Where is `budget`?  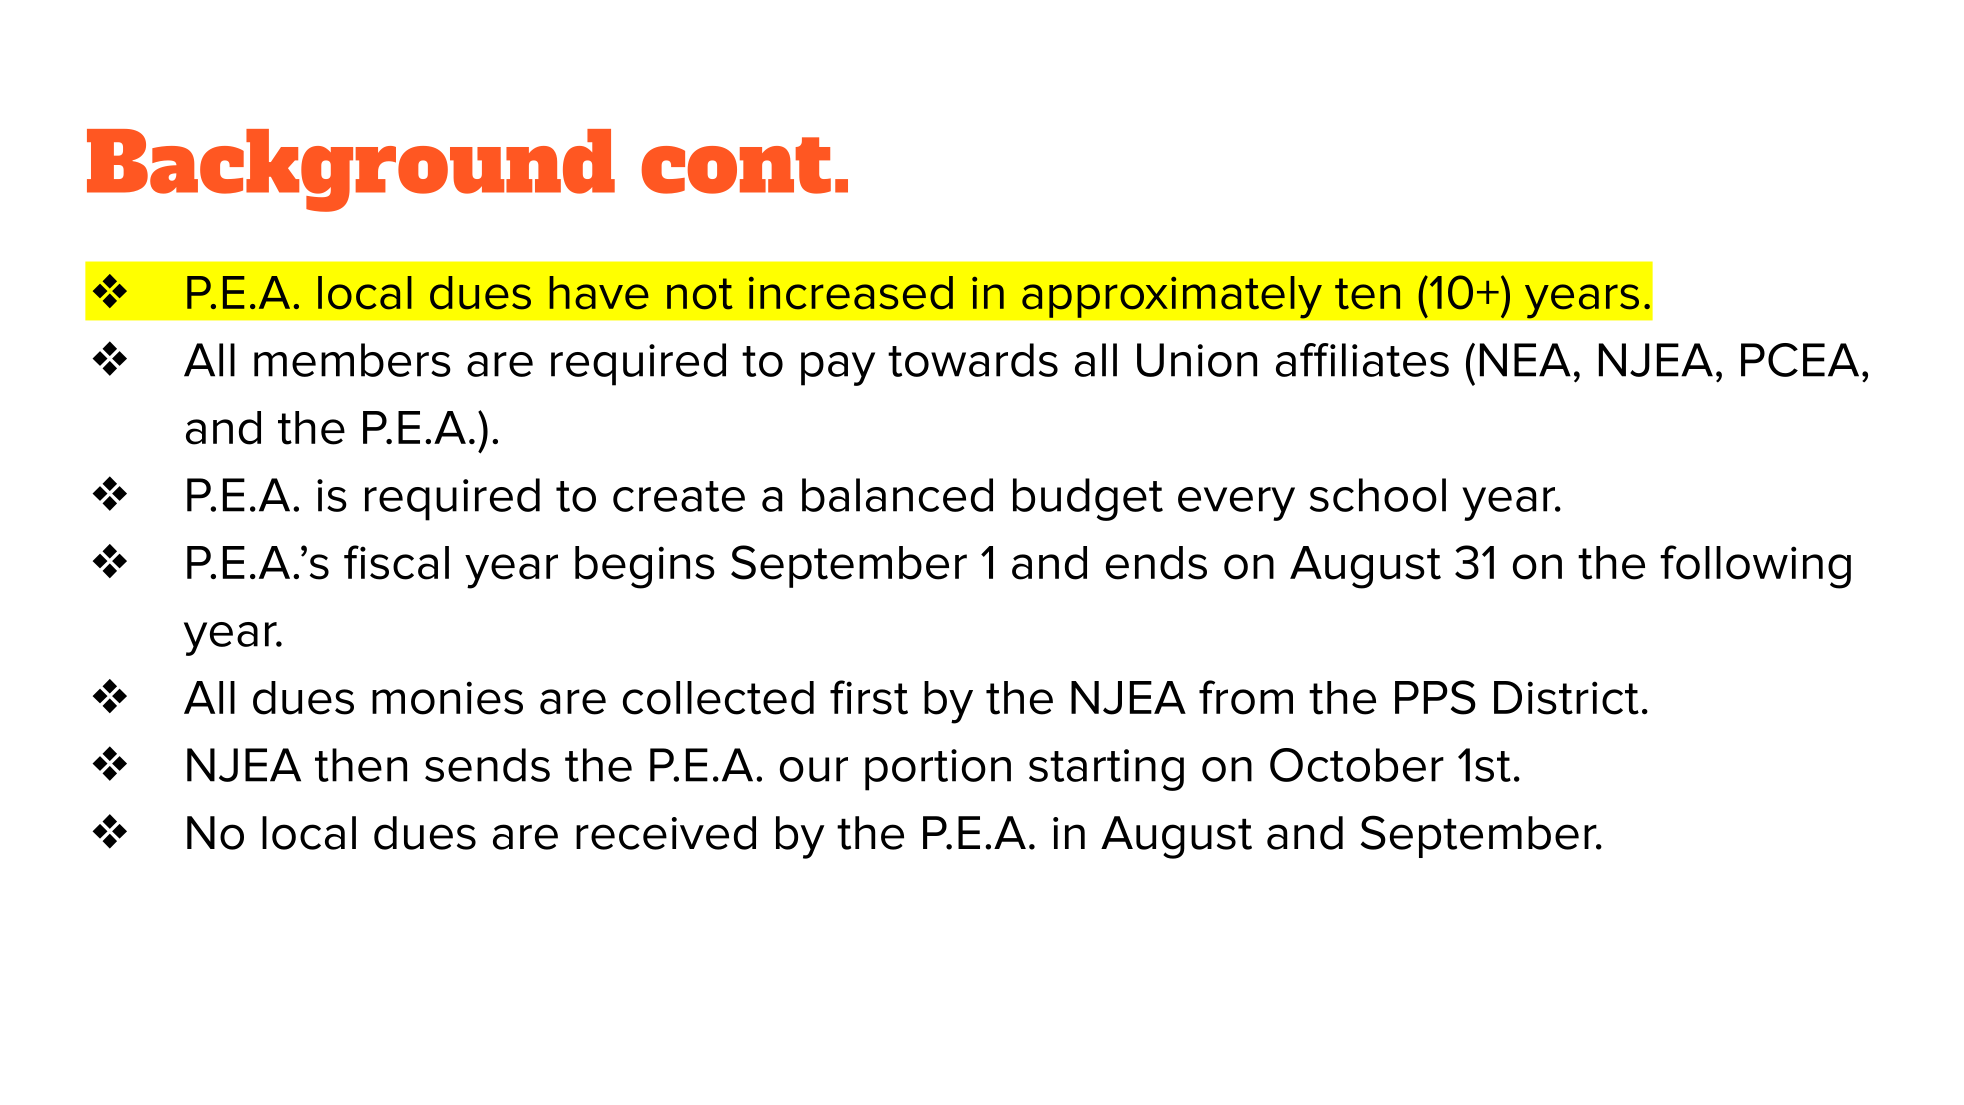
budget is located at coordinates (1088, 499).
